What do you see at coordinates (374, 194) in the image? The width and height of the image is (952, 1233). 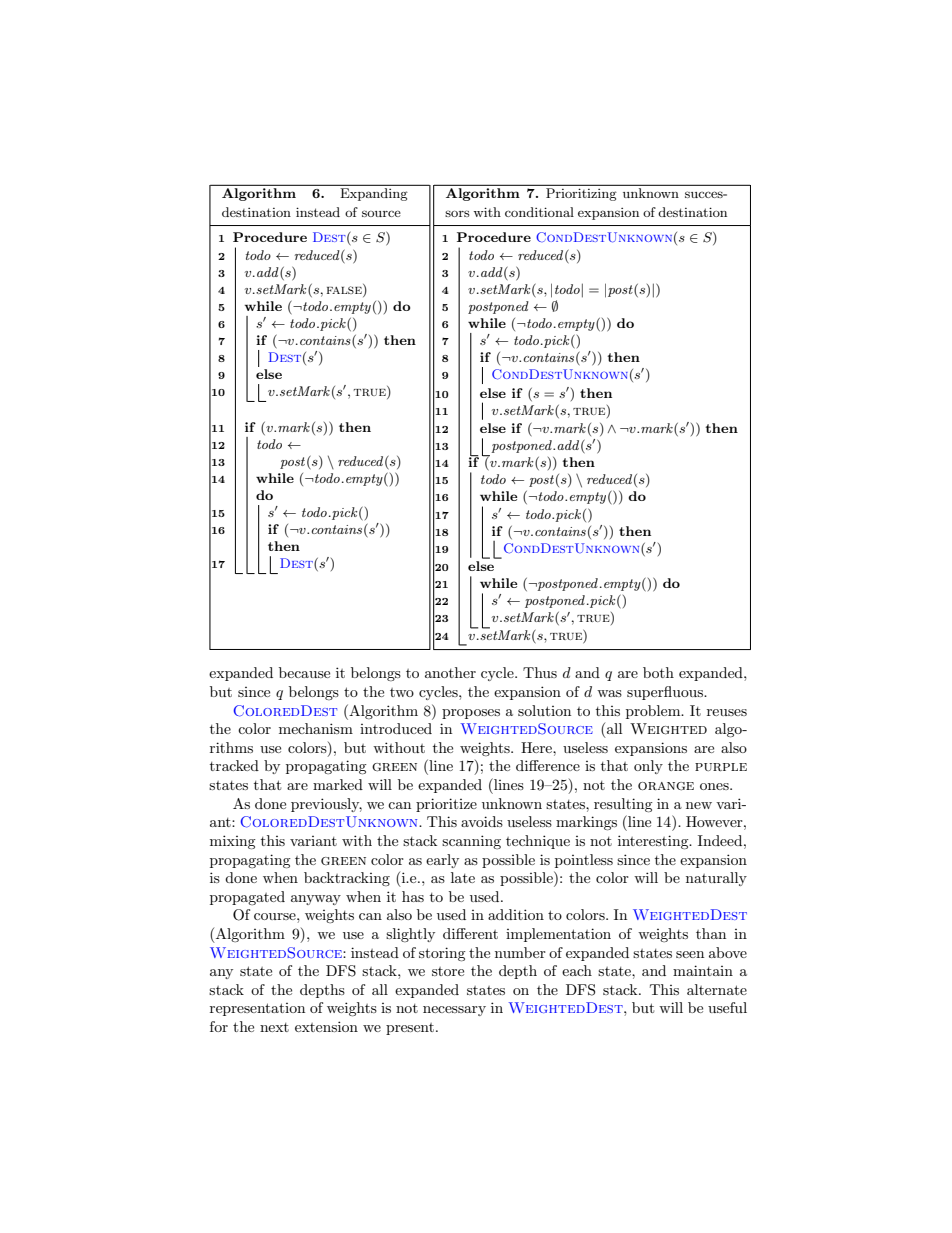 I see `Expanding` at bounding box center [374, 194].
